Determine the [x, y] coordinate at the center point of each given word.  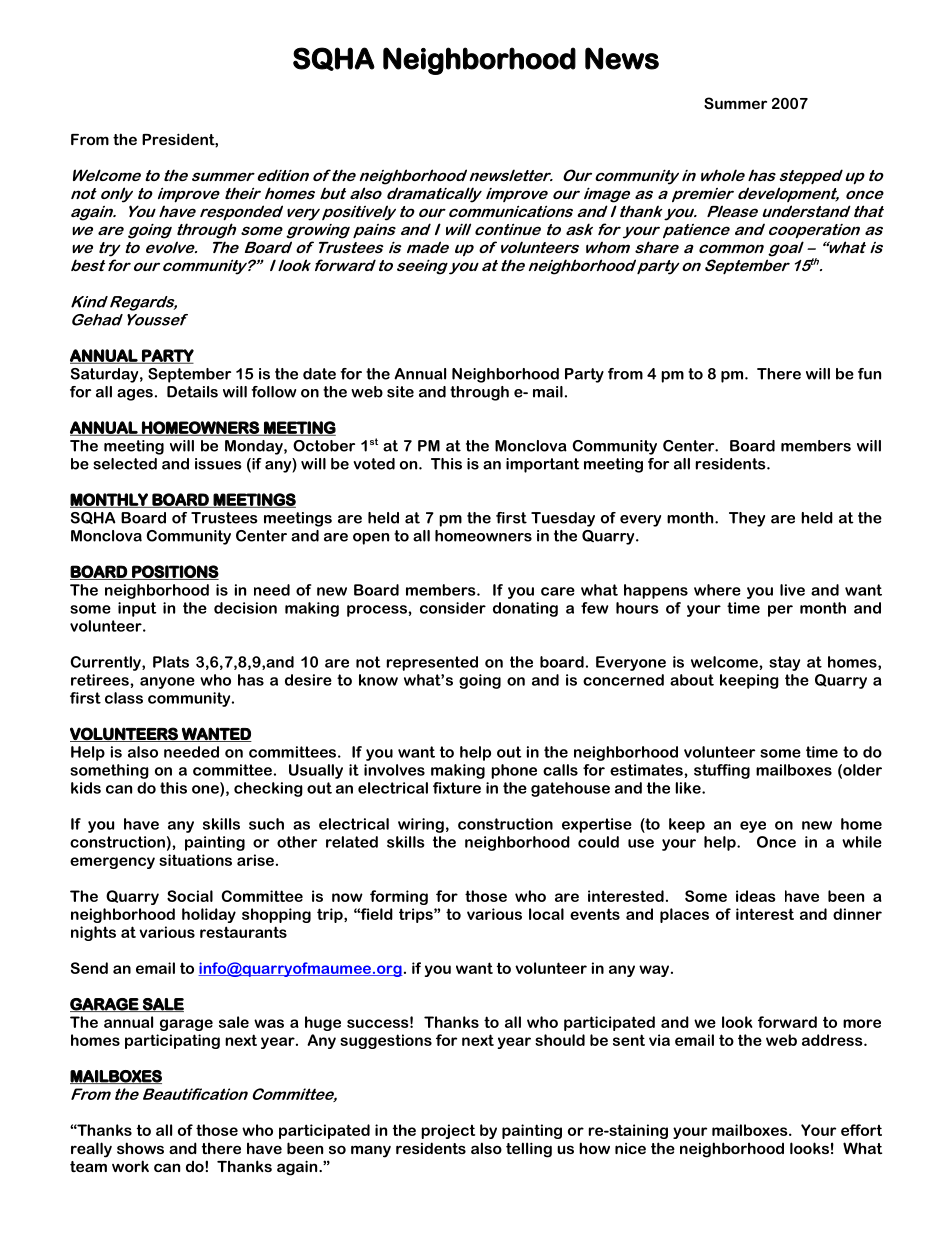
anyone [167, 683]
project [448, 1131]
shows [140, 1148]
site [400, 392]
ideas [756, 896]
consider [453, 608]
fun [869, 374]
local [546, 914]
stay [784, 663]
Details [192, 392]
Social [190, 896]
